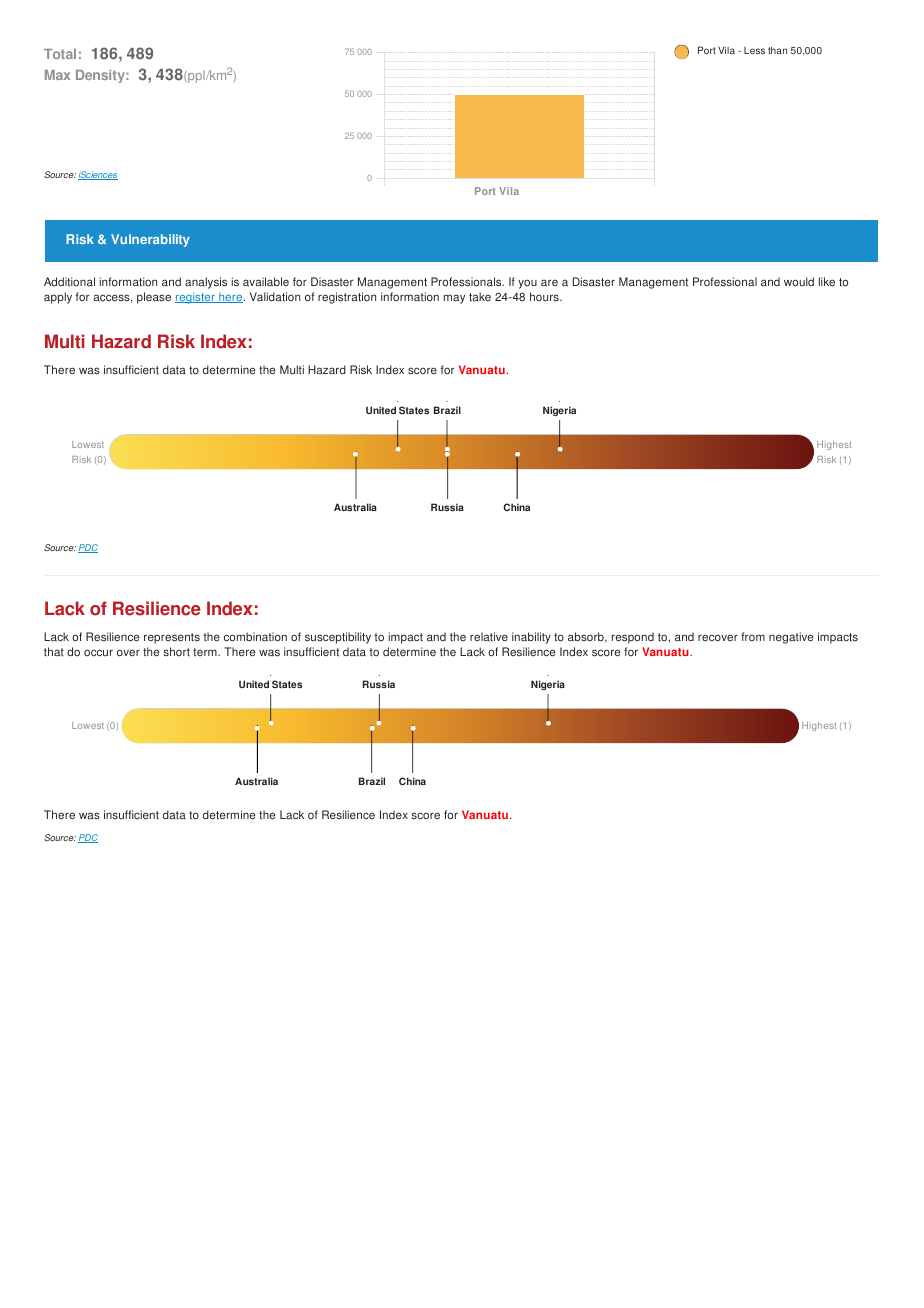  What do you see at coordinates (545, 297) in the image?
I see `hours` at bounding box center [545, 297].
